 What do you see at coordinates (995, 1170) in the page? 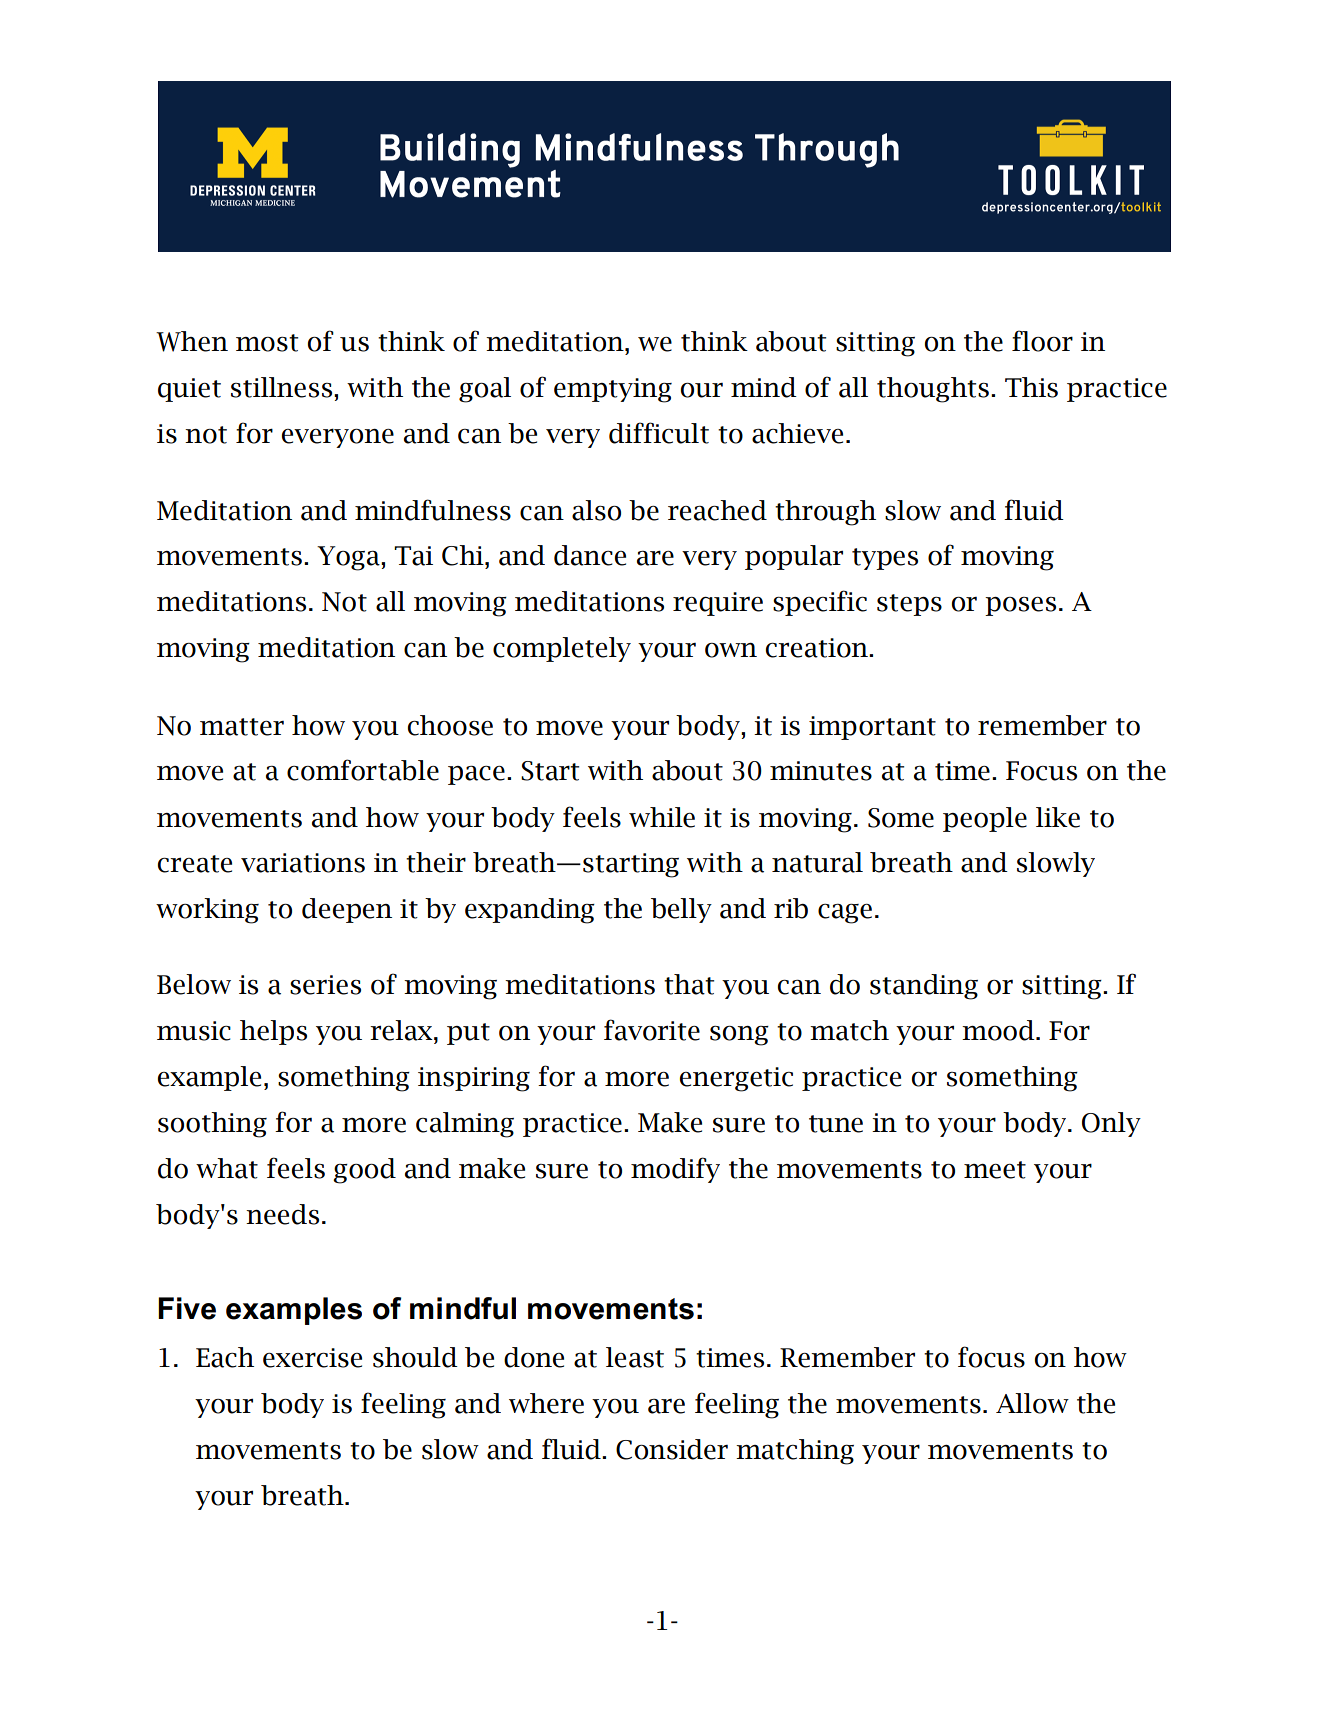
I see `meet` at bounding box center [995, 1170].
